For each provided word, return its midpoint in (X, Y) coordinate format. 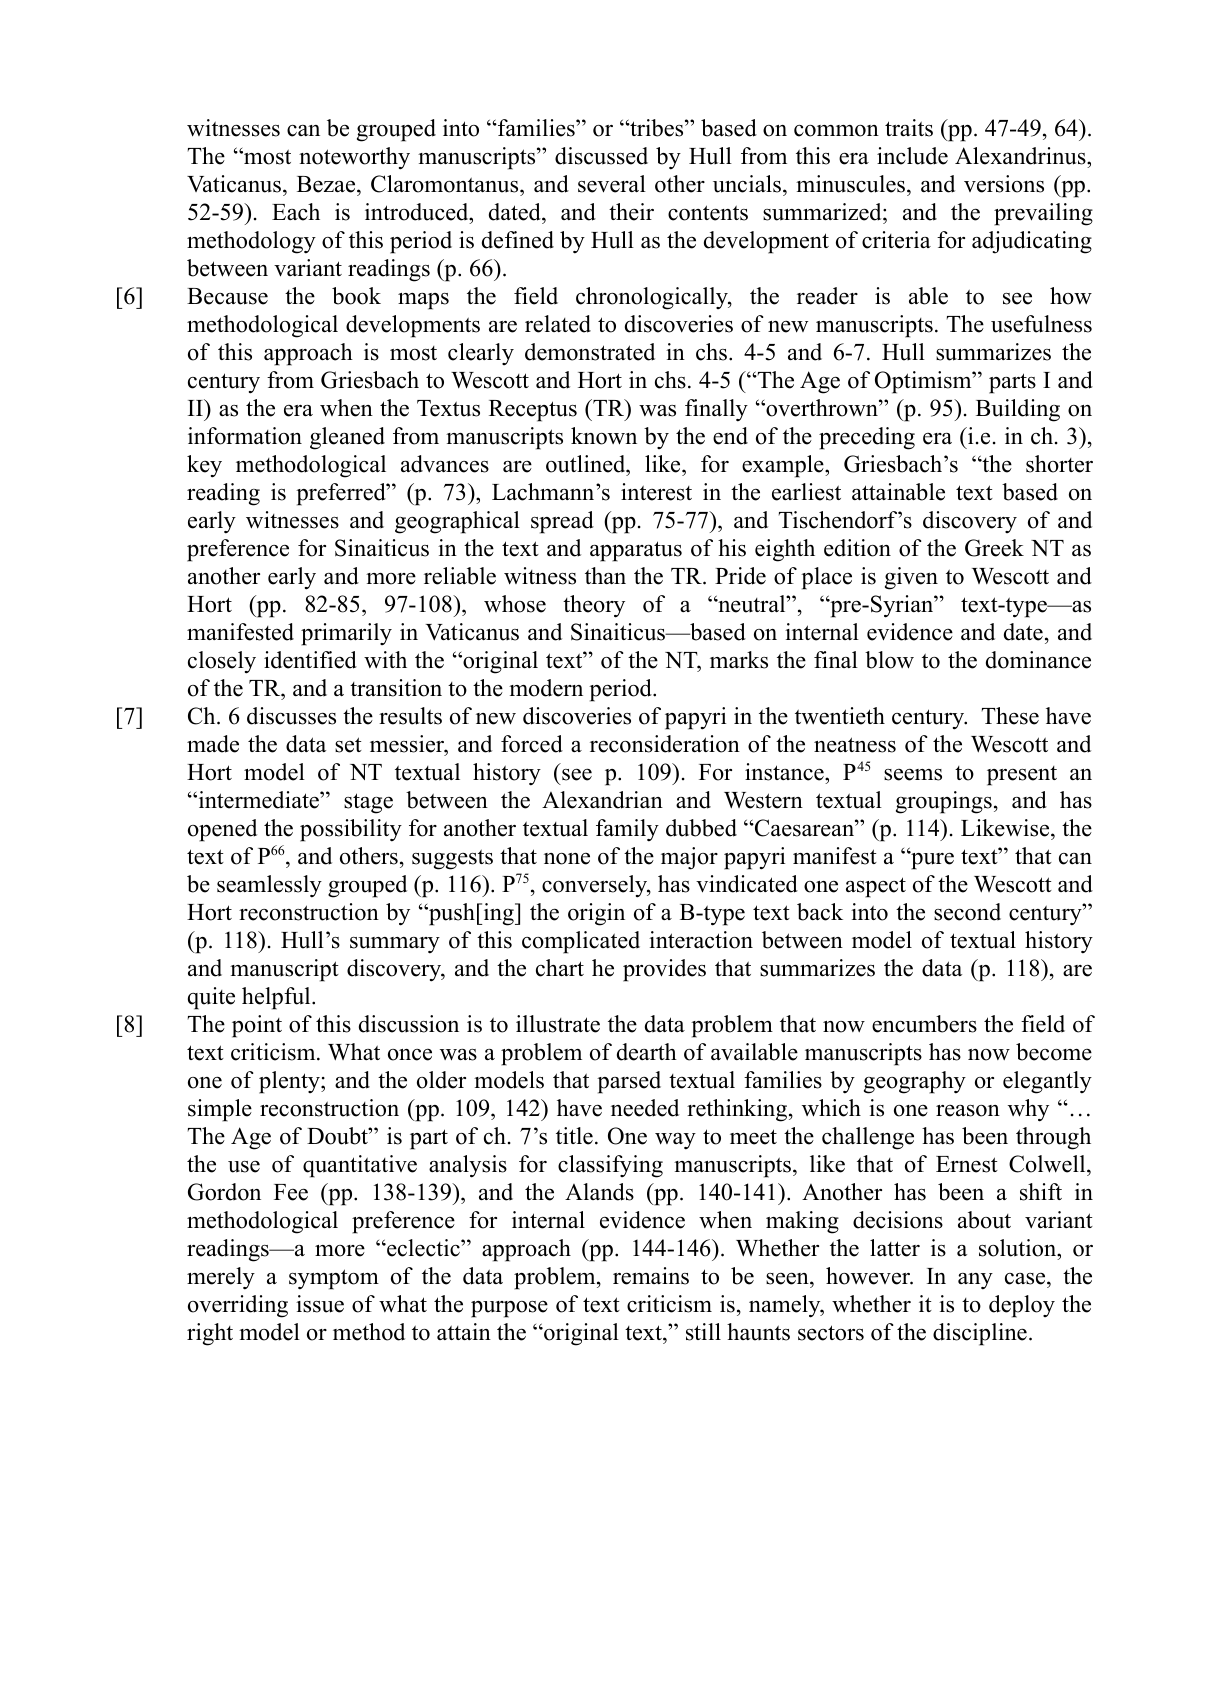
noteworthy (354, 158)
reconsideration (665, 744)
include (912, 156)
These (1010, 716)
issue (320, 1304)
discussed (601, 156)
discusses (291, 716)
